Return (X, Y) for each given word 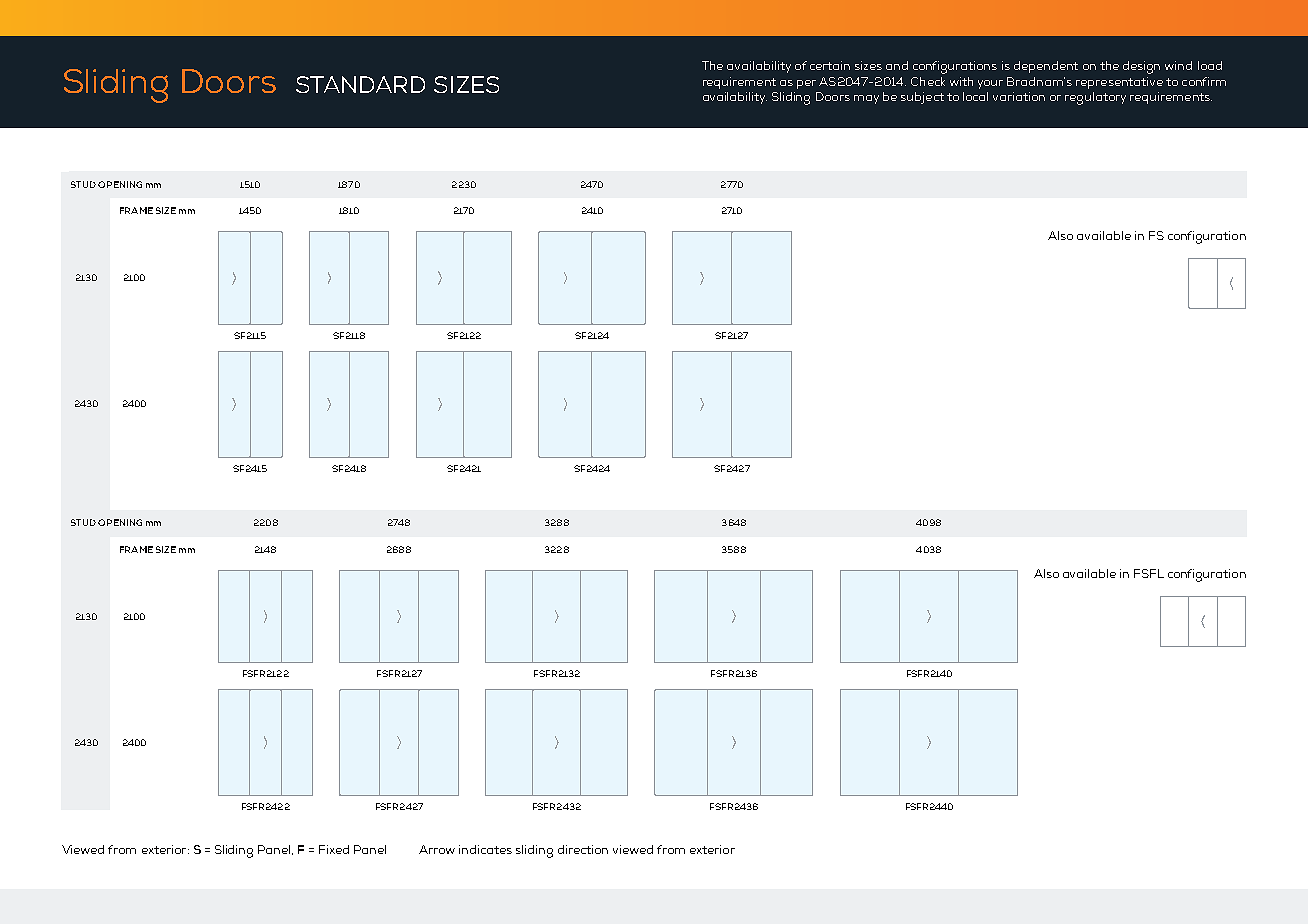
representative (1119, 83)
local (975, 96)
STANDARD (360, 84)
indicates (485, 849)
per (806, 84)
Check (928, 81)
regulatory (1095, 98)
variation (1019, 96)
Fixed (334, 849)
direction (583, 849)
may (866, 99)
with (961, 81)
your (990, 84)
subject (922, 98)
